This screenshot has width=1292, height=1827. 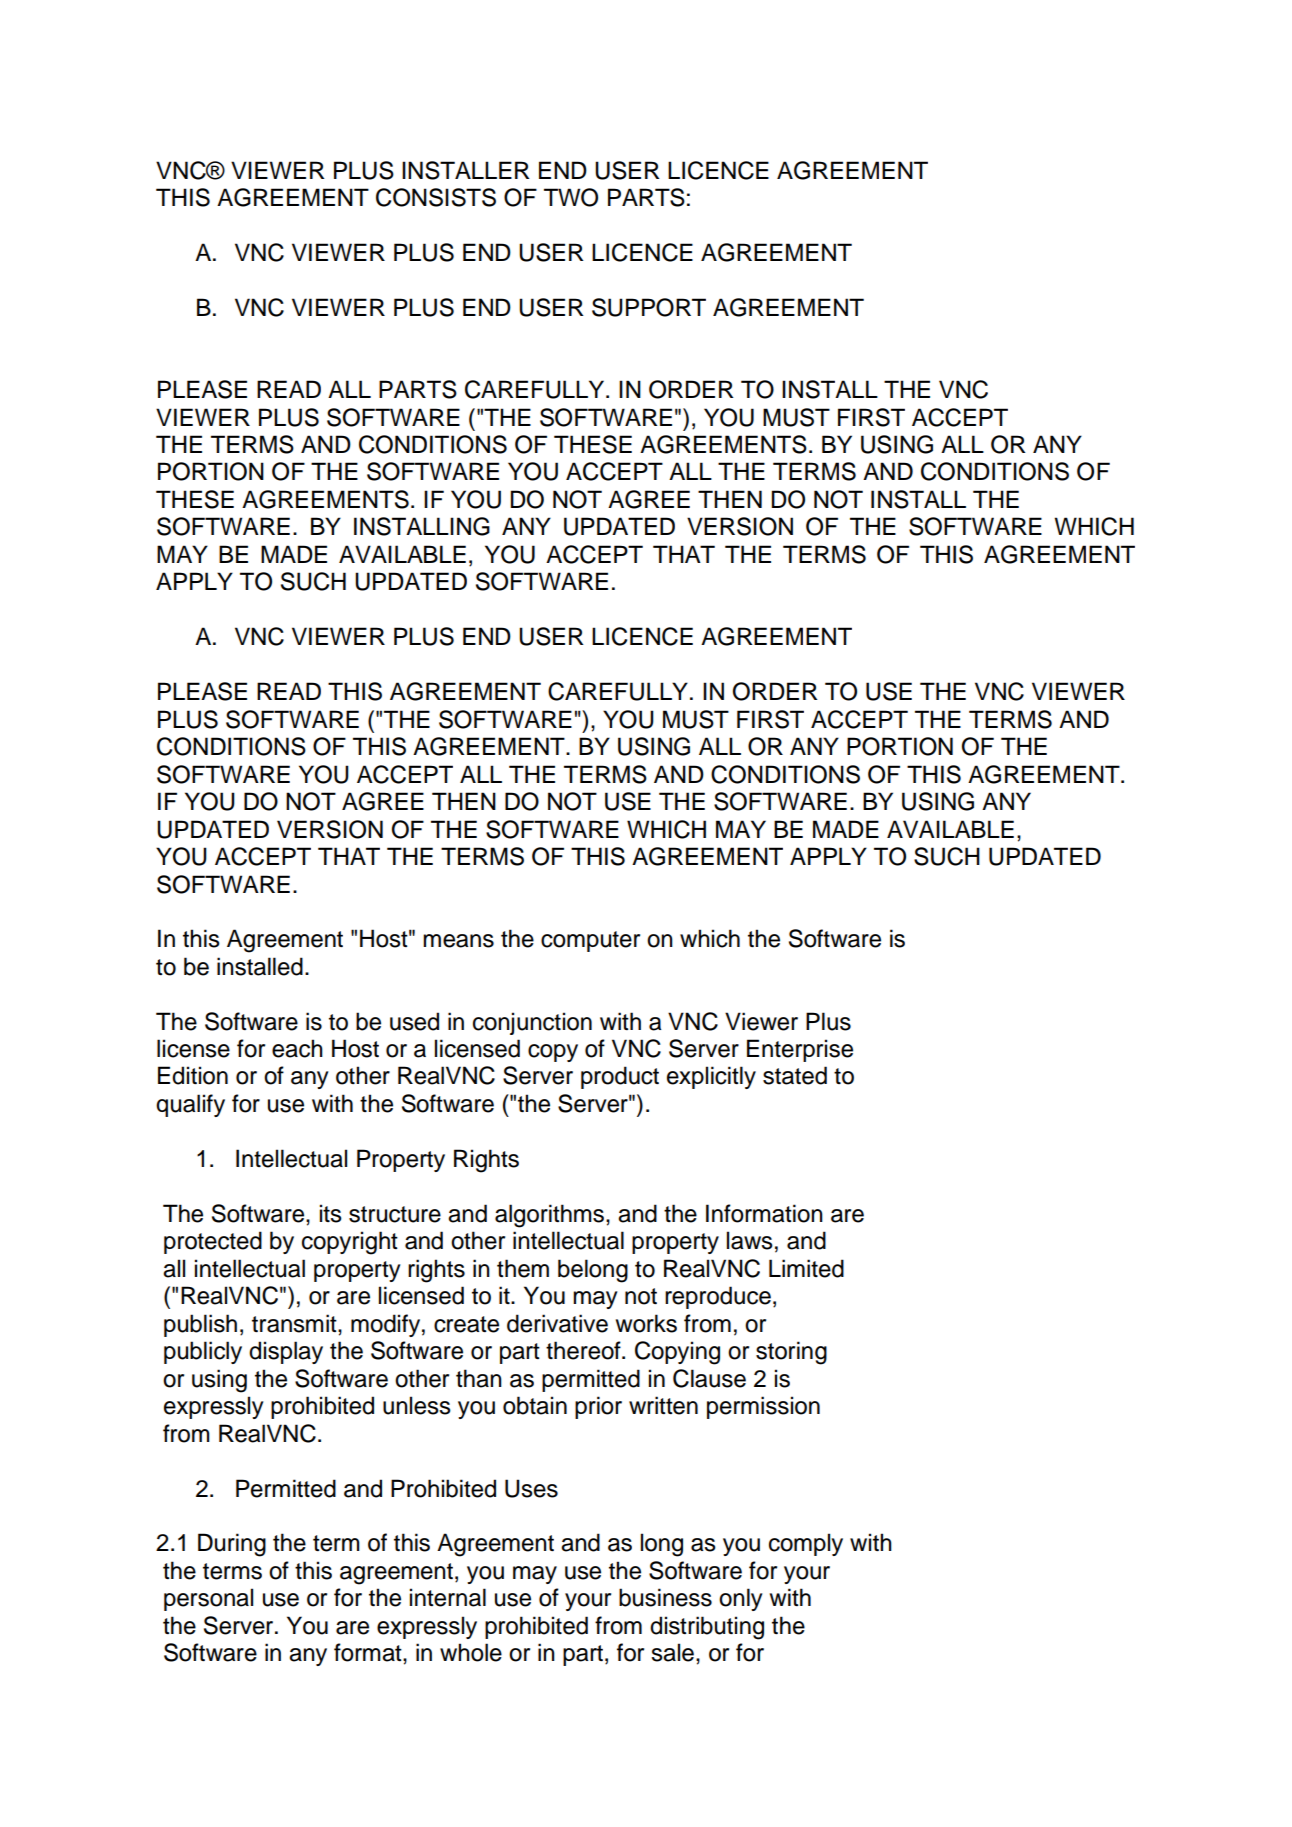 I want to click on computer, so click(x=590, y=941).
